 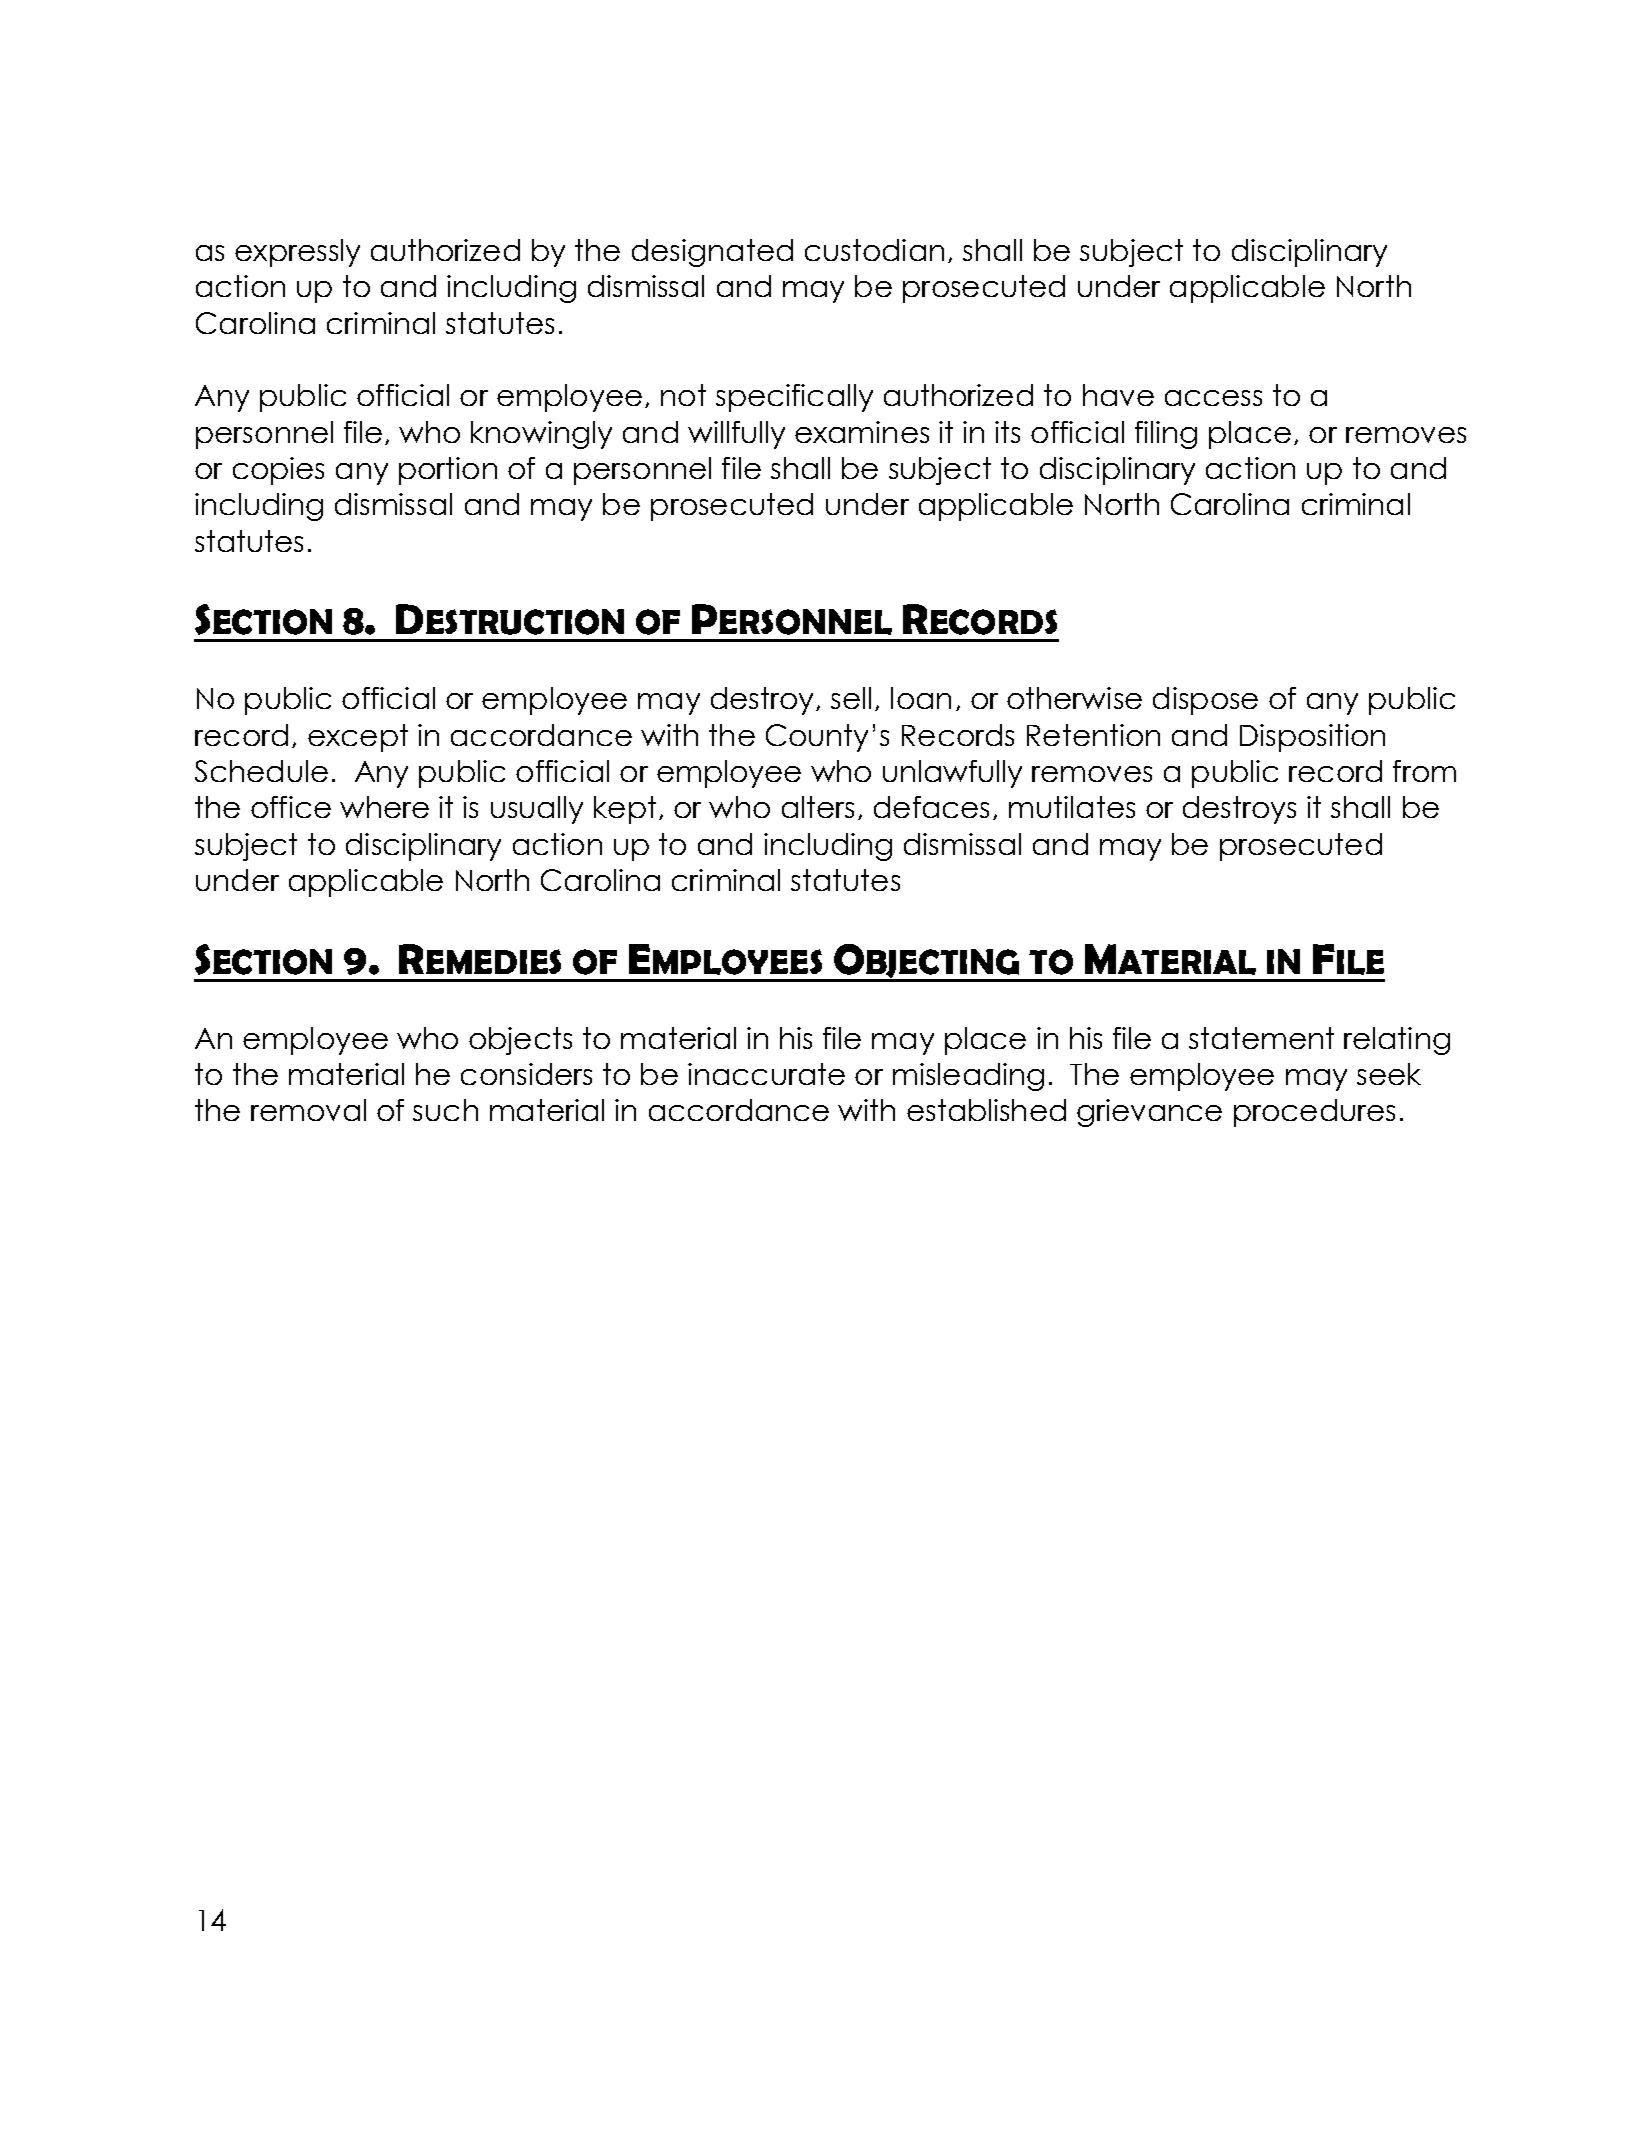 I want to click on filing, so click(x=1166, y=435).
